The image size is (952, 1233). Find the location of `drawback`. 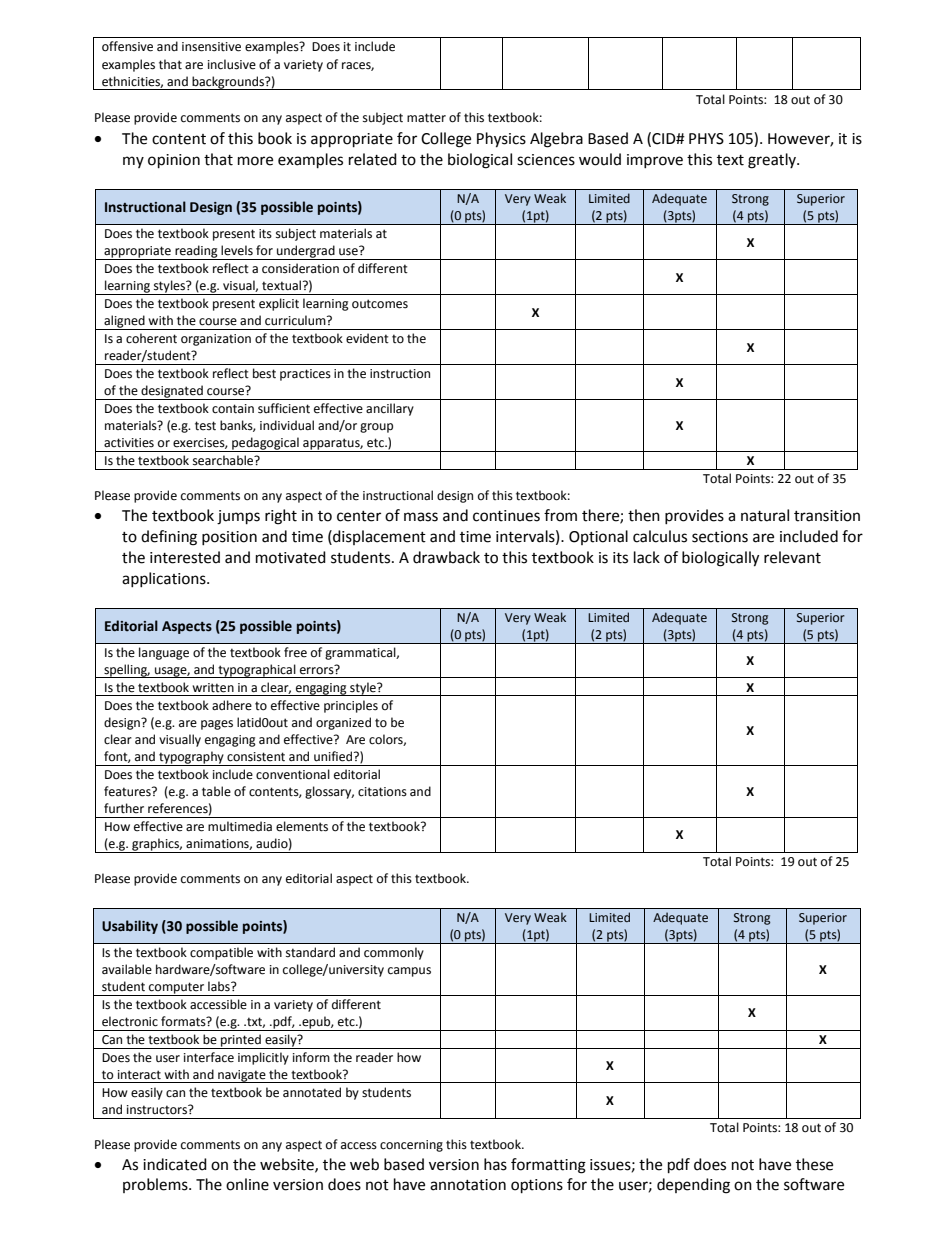

drawback is located at coordinates (446, 557).
